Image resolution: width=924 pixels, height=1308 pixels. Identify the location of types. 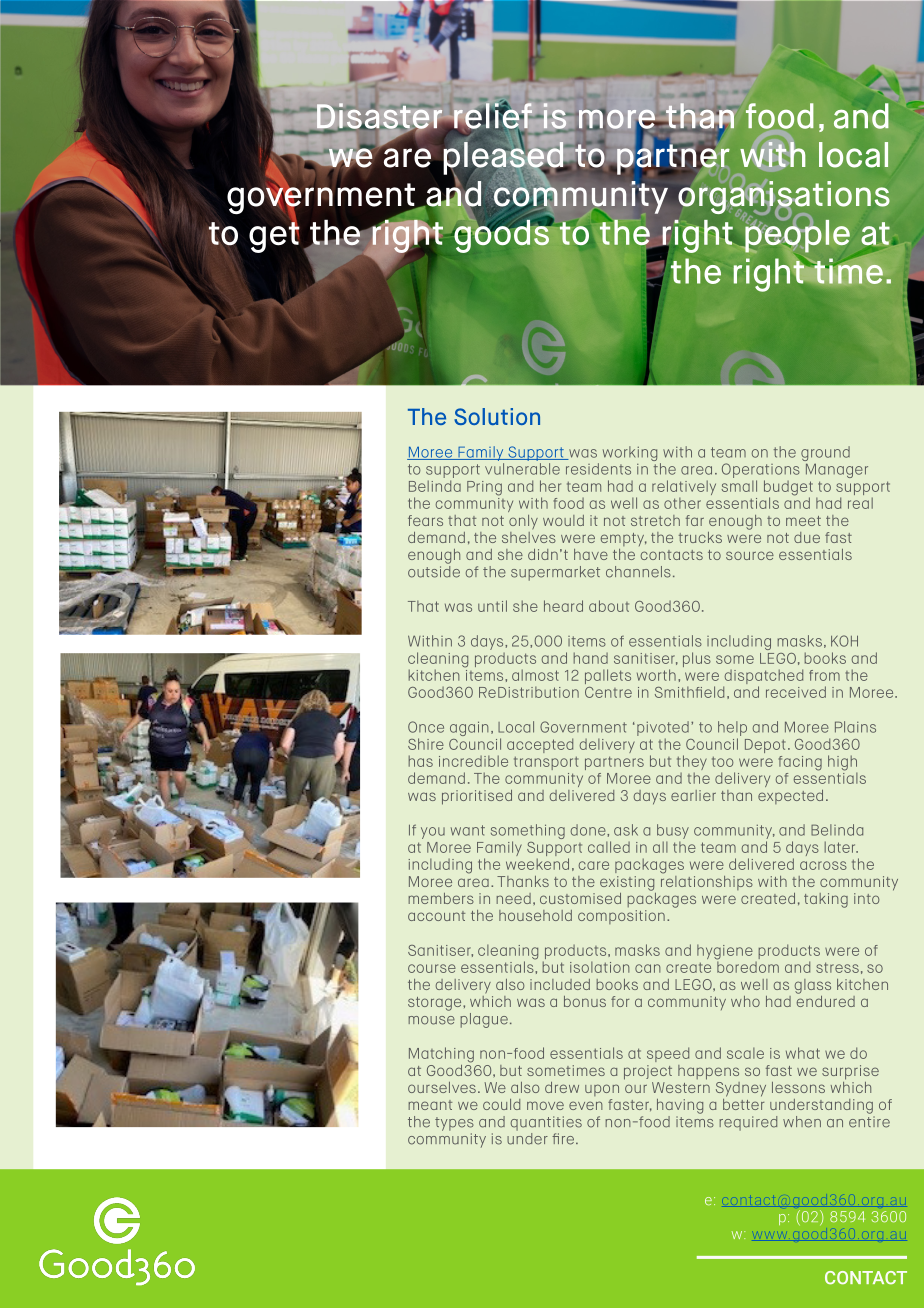
(454, 1124).
